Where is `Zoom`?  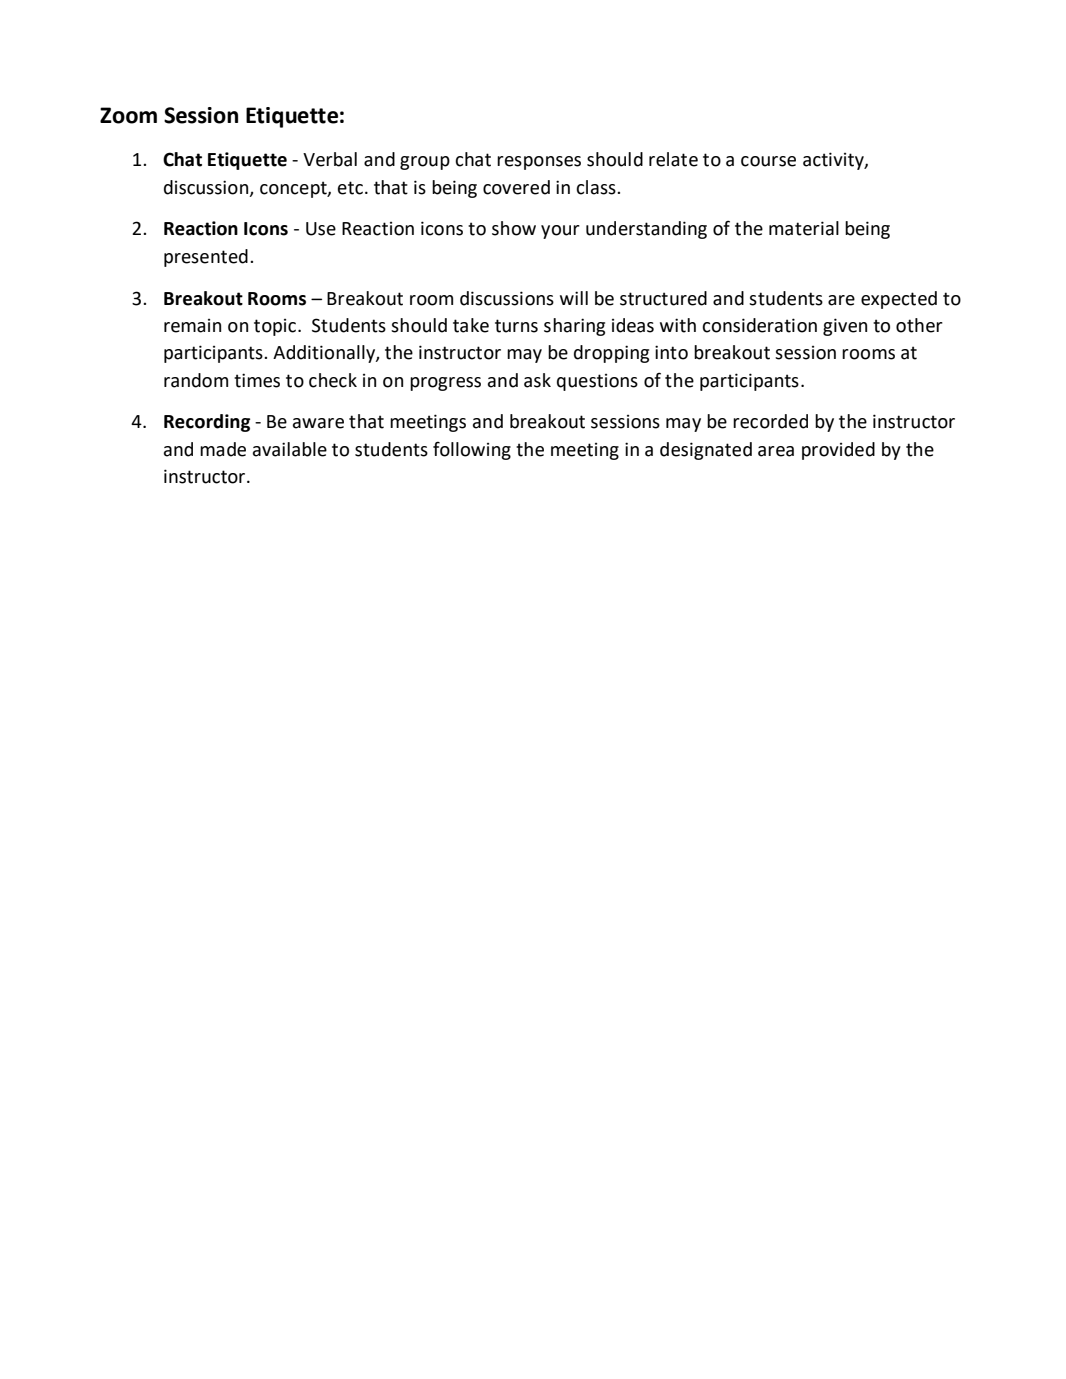
Zoom is located at coordinates (128, 115).
